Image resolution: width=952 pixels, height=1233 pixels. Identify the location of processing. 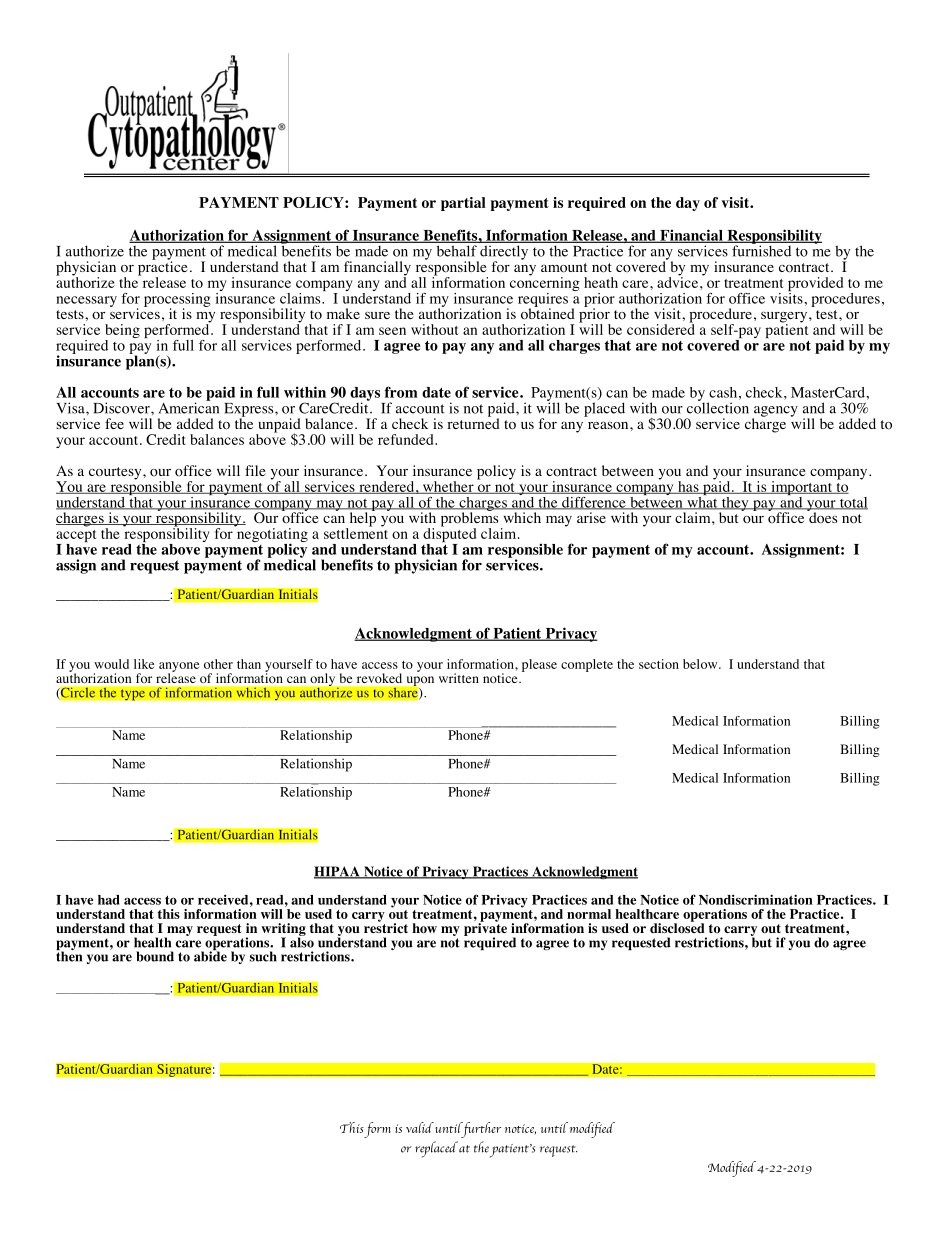
(177, 301).
